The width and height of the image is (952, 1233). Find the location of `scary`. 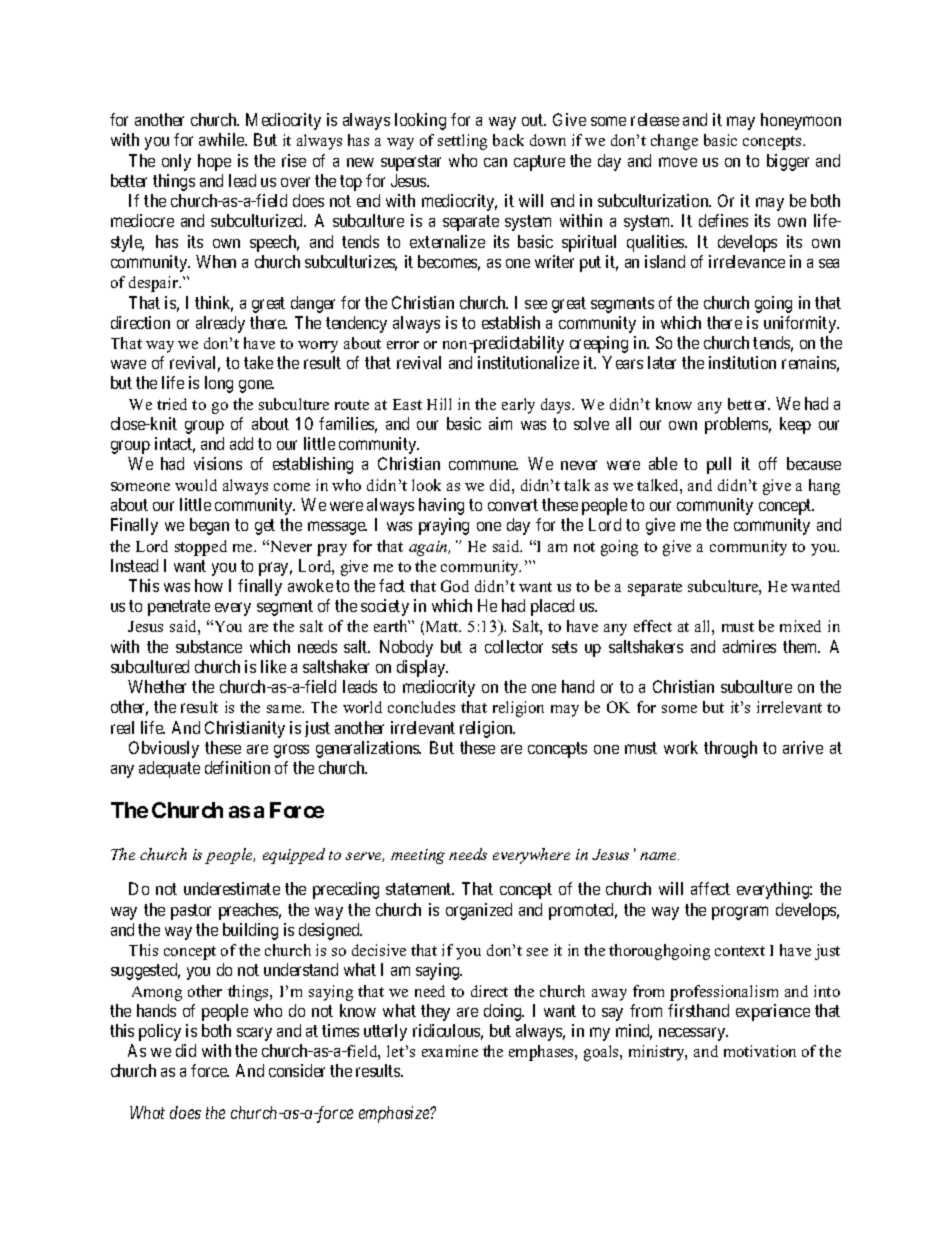

scary is located at coordinates (254, 1034).
